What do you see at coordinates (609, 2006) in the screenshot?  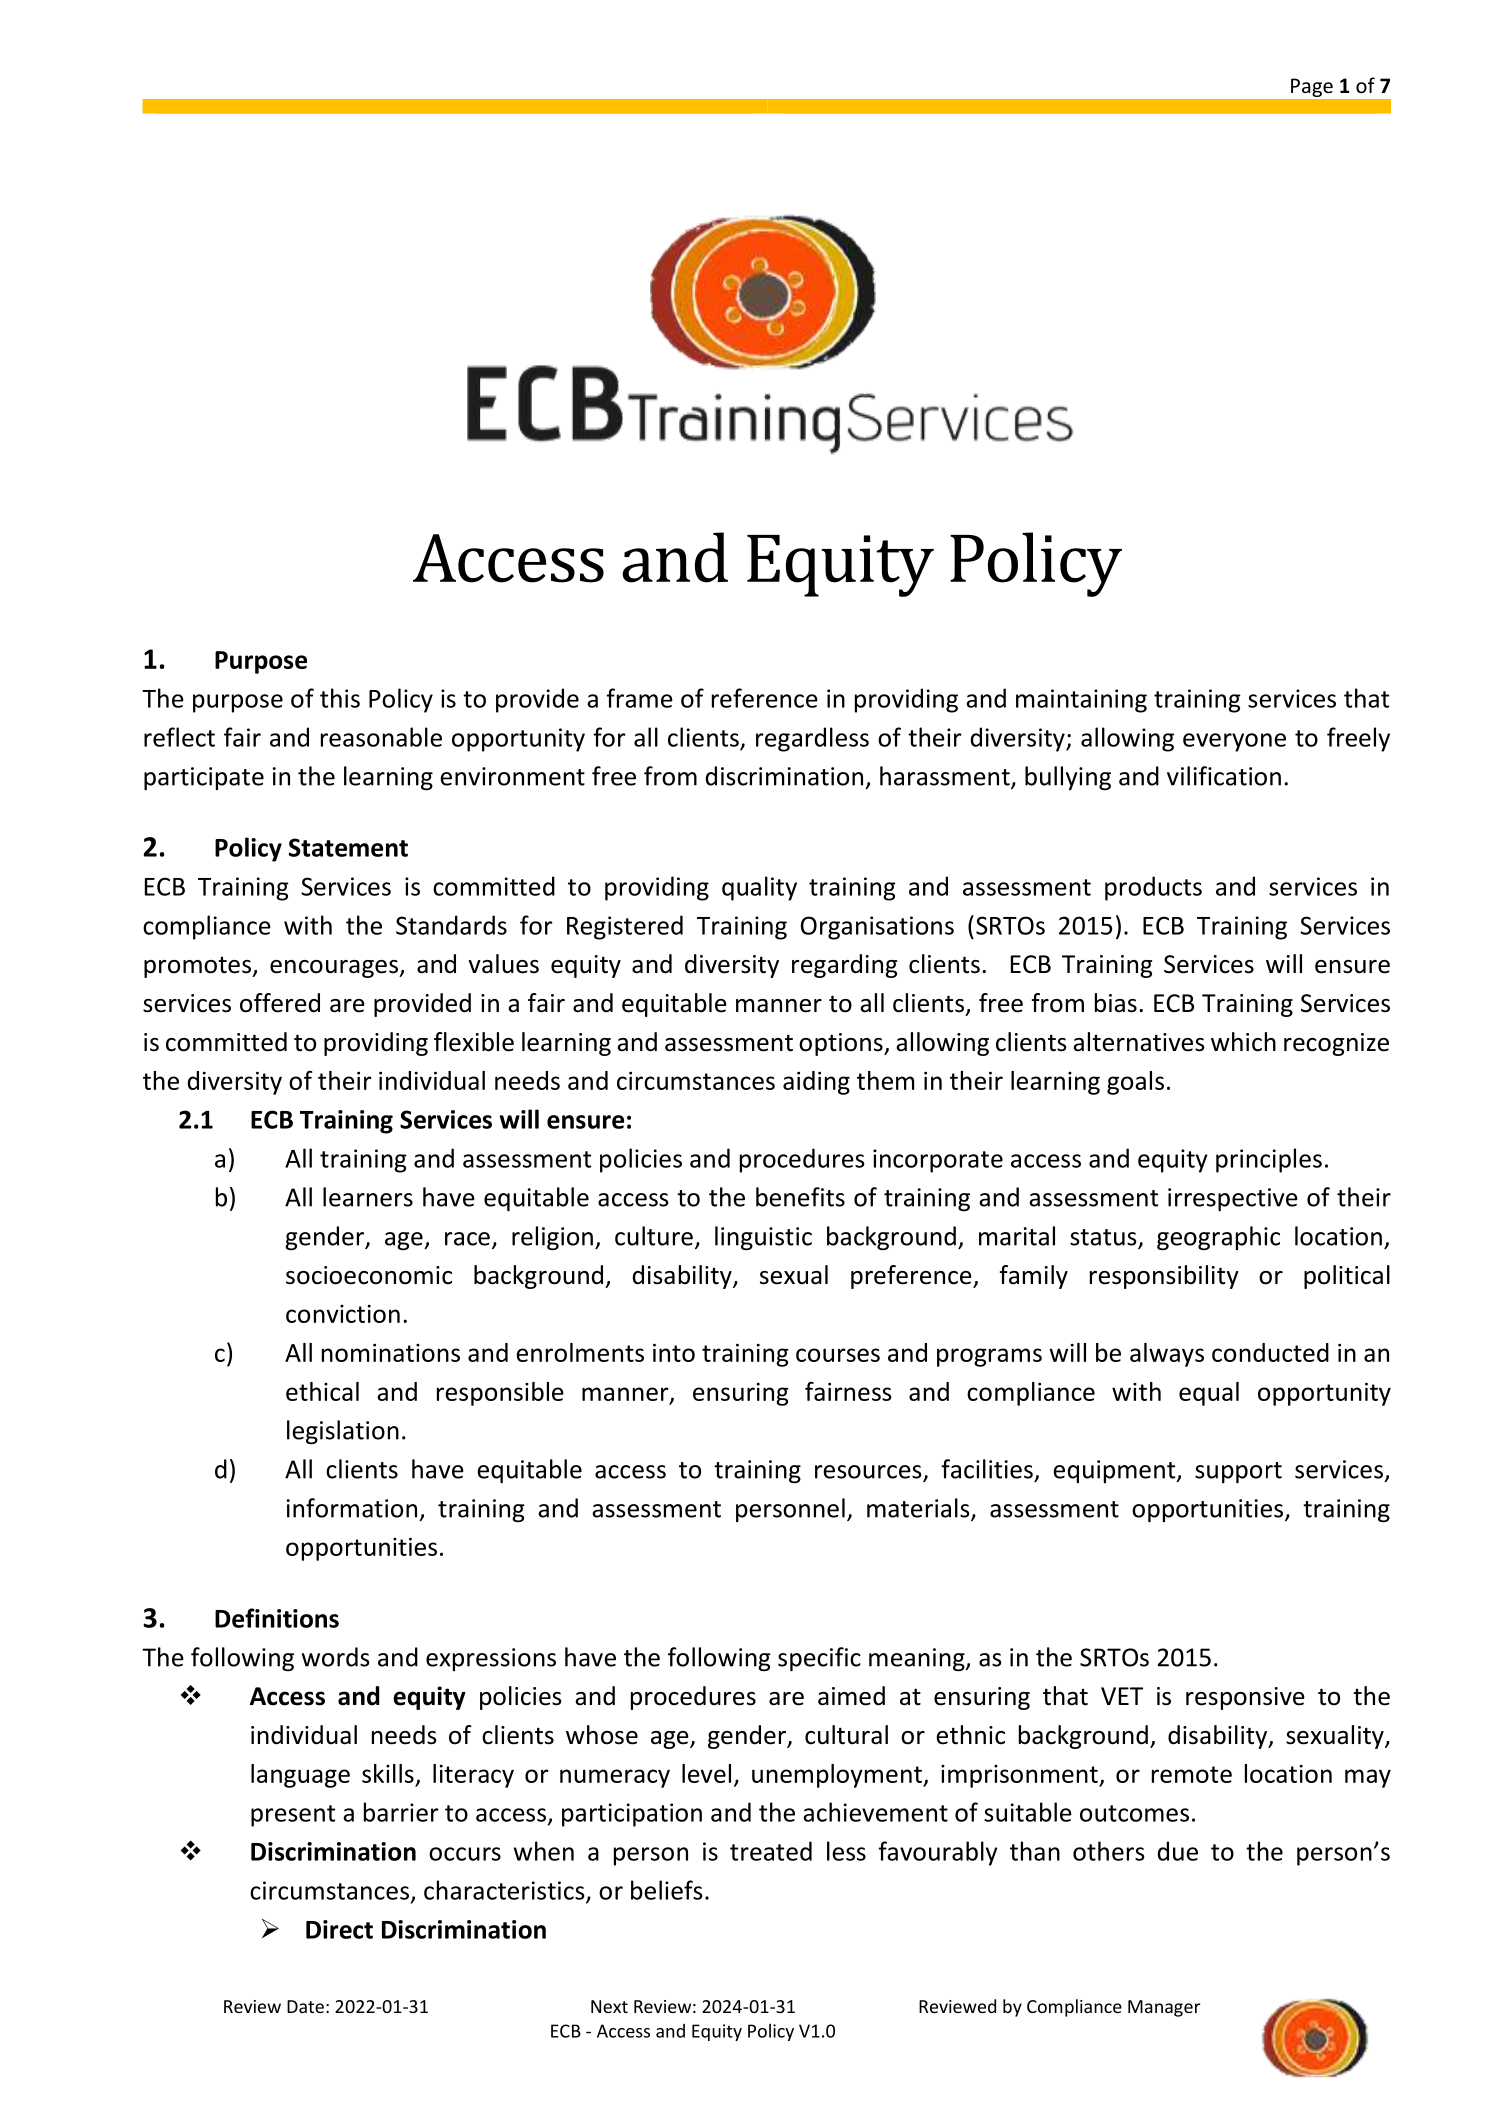 I see `Next` at bounding box center [609, 2006].
